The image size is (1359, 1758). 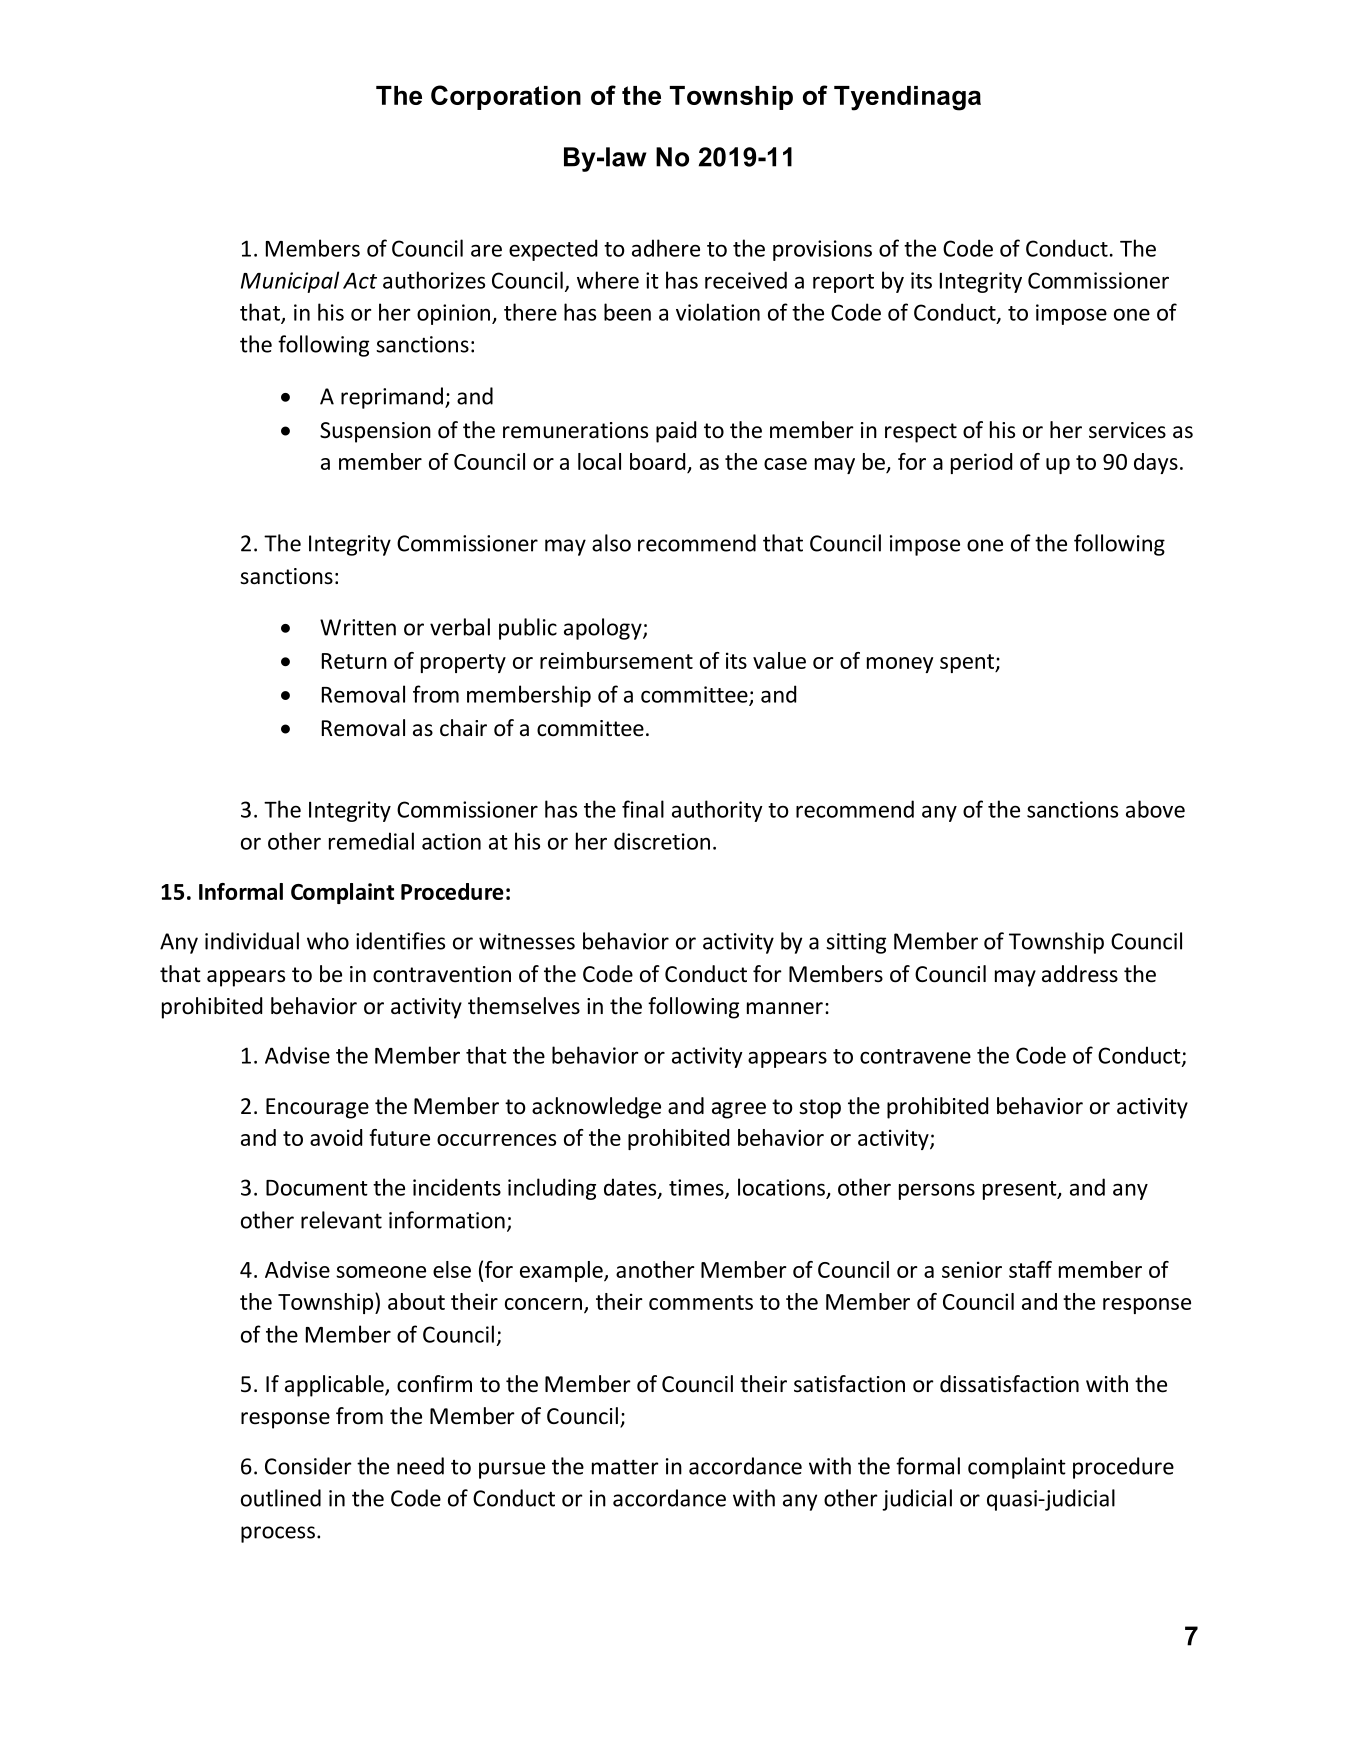 What do you see at coordinates (625, 1467) in the screenshot?
I see `matter` at bounding box center [625, 1467].
